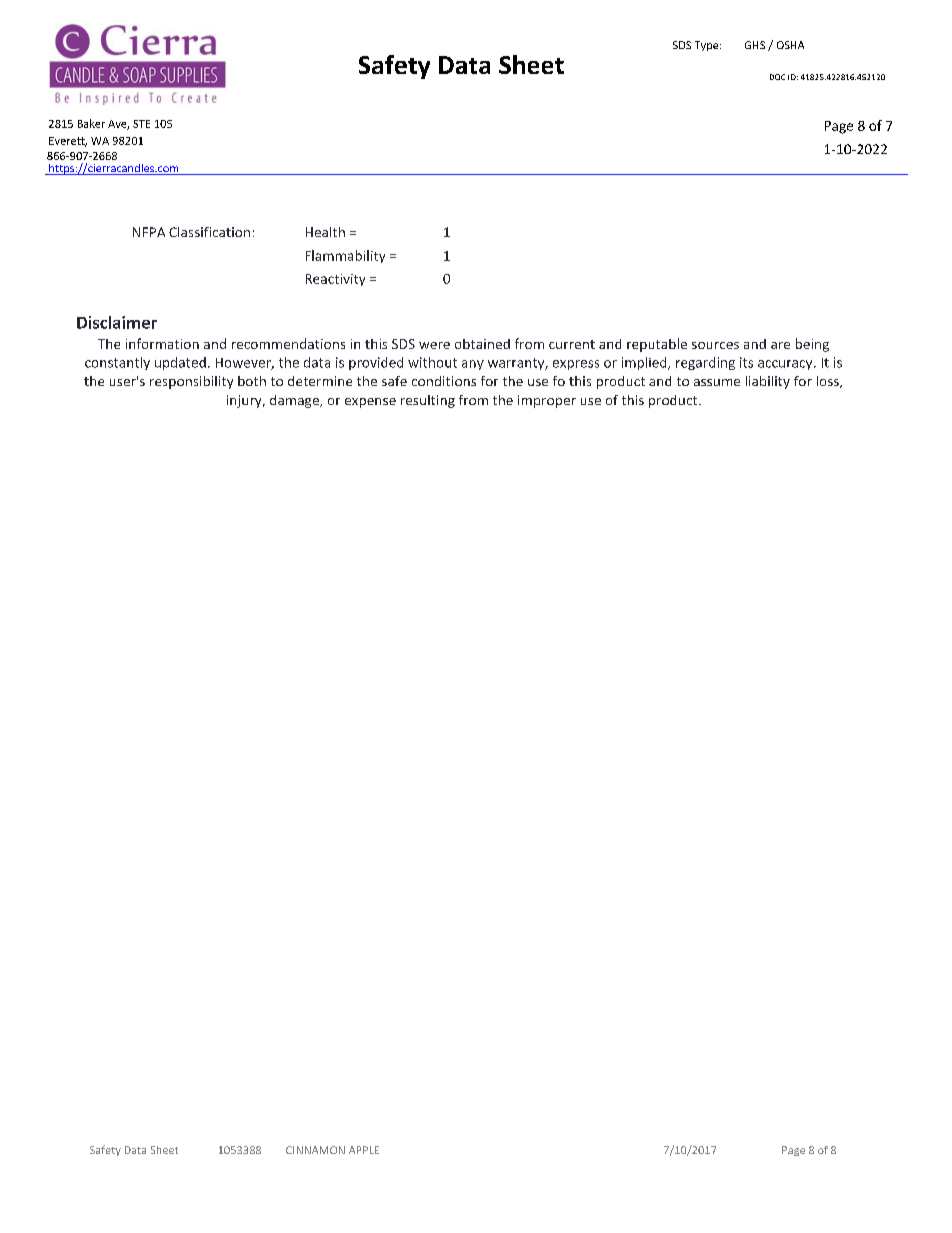  Describe the element at coordinates (364, 1150) in the image. I see `APPLE` at that location.
